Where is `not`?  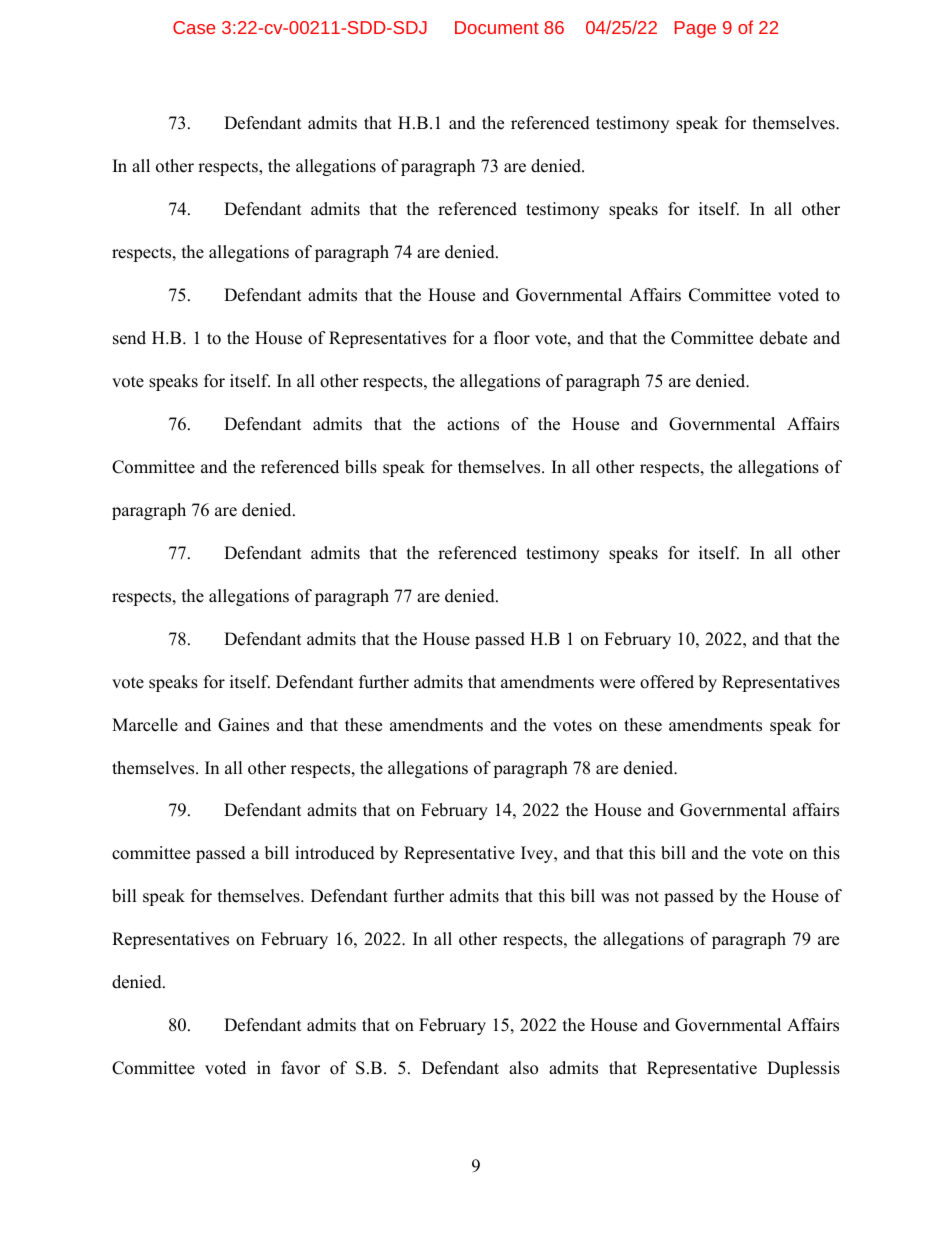 not is located at coordinates (647, 897).
